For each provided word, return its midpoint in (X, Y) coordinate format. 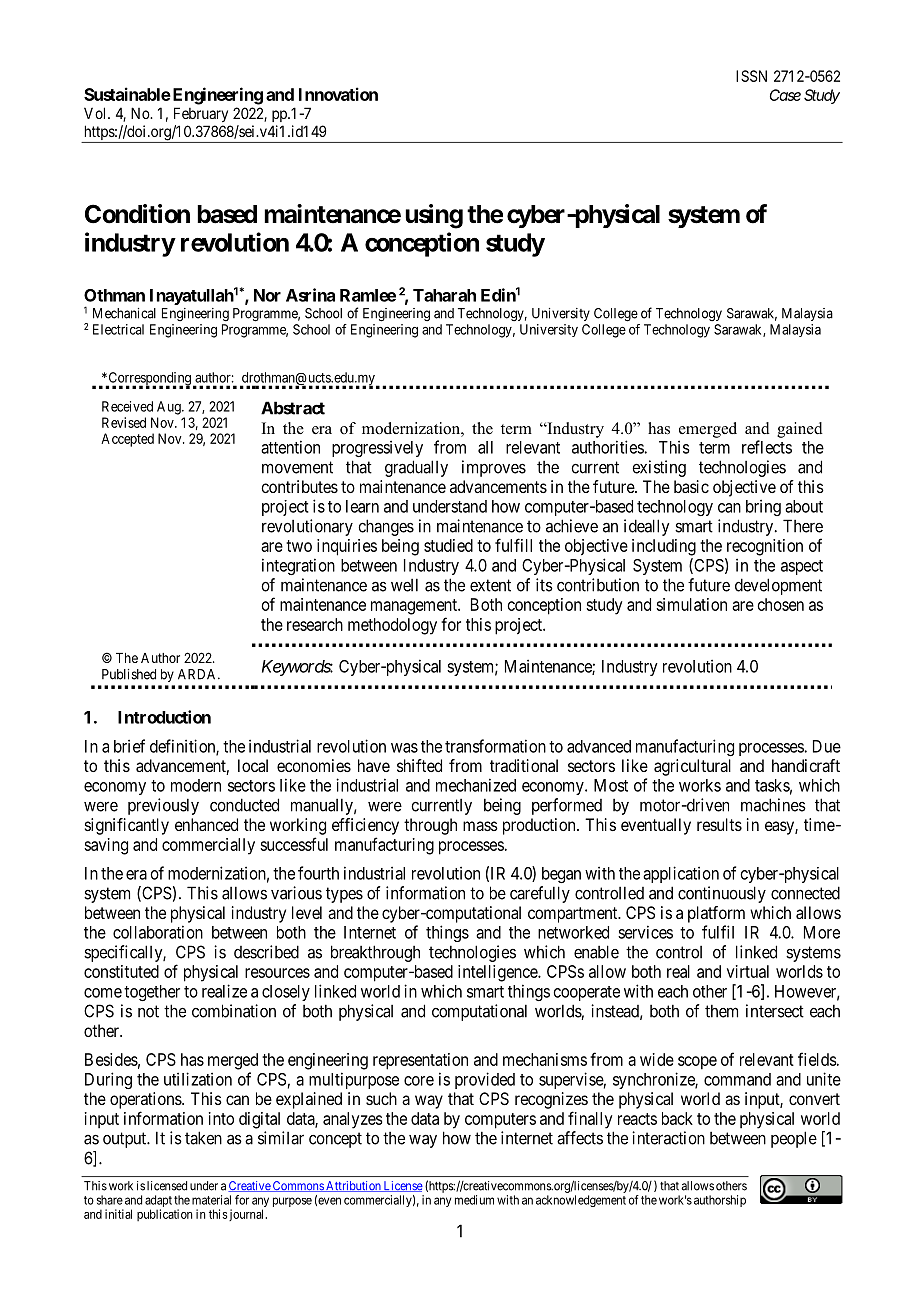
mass (480, 826)
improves (494, 468)
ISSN (751, 76)
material (211, 1200)
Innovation (338, 94)
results (719, 824)
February (201, 114)
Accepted (127, 440)
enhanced (206, 824)
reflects (767, 447)
